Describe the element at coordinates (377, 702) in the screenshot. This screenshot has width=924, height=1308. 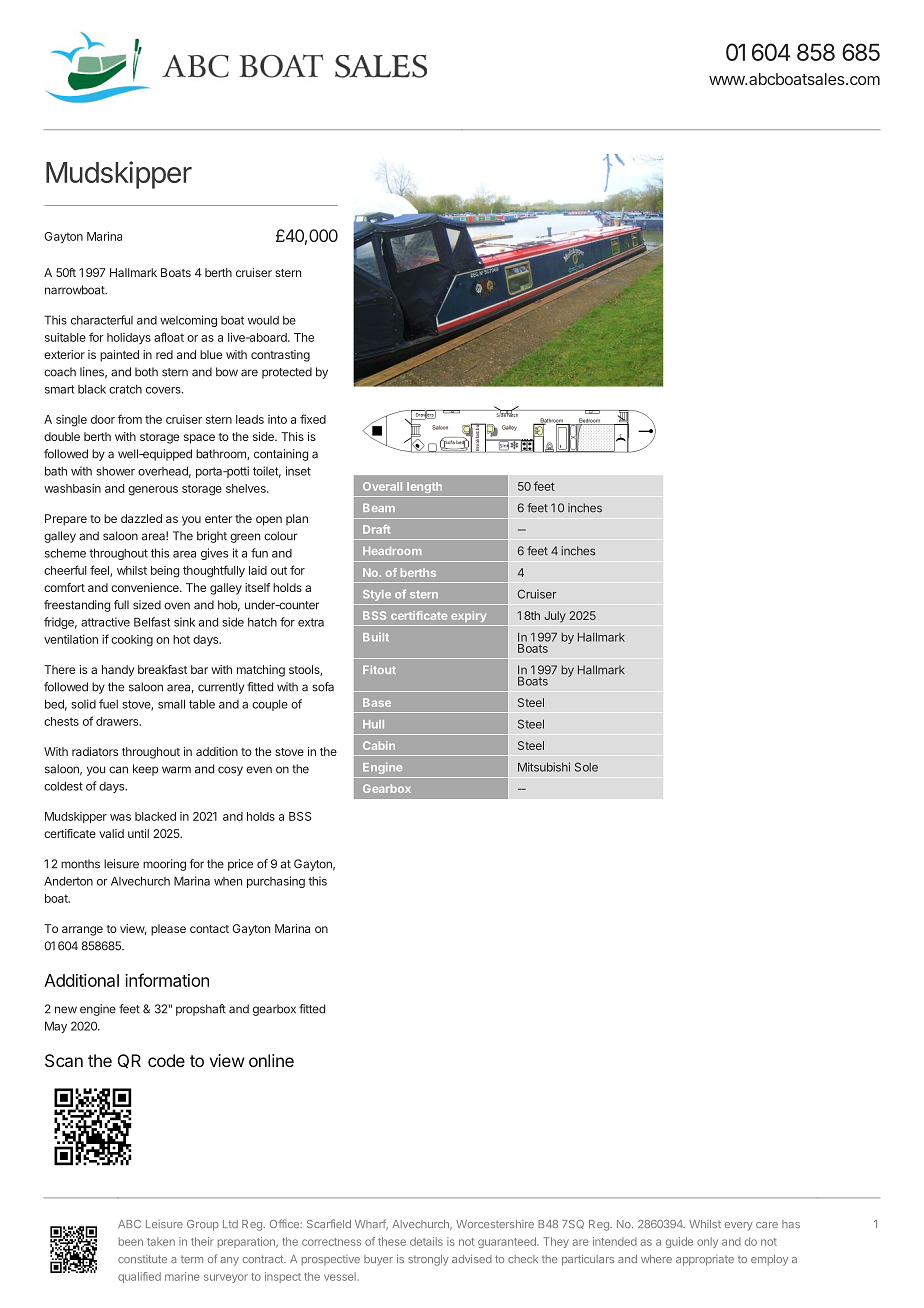
I see `Base` at that location.
